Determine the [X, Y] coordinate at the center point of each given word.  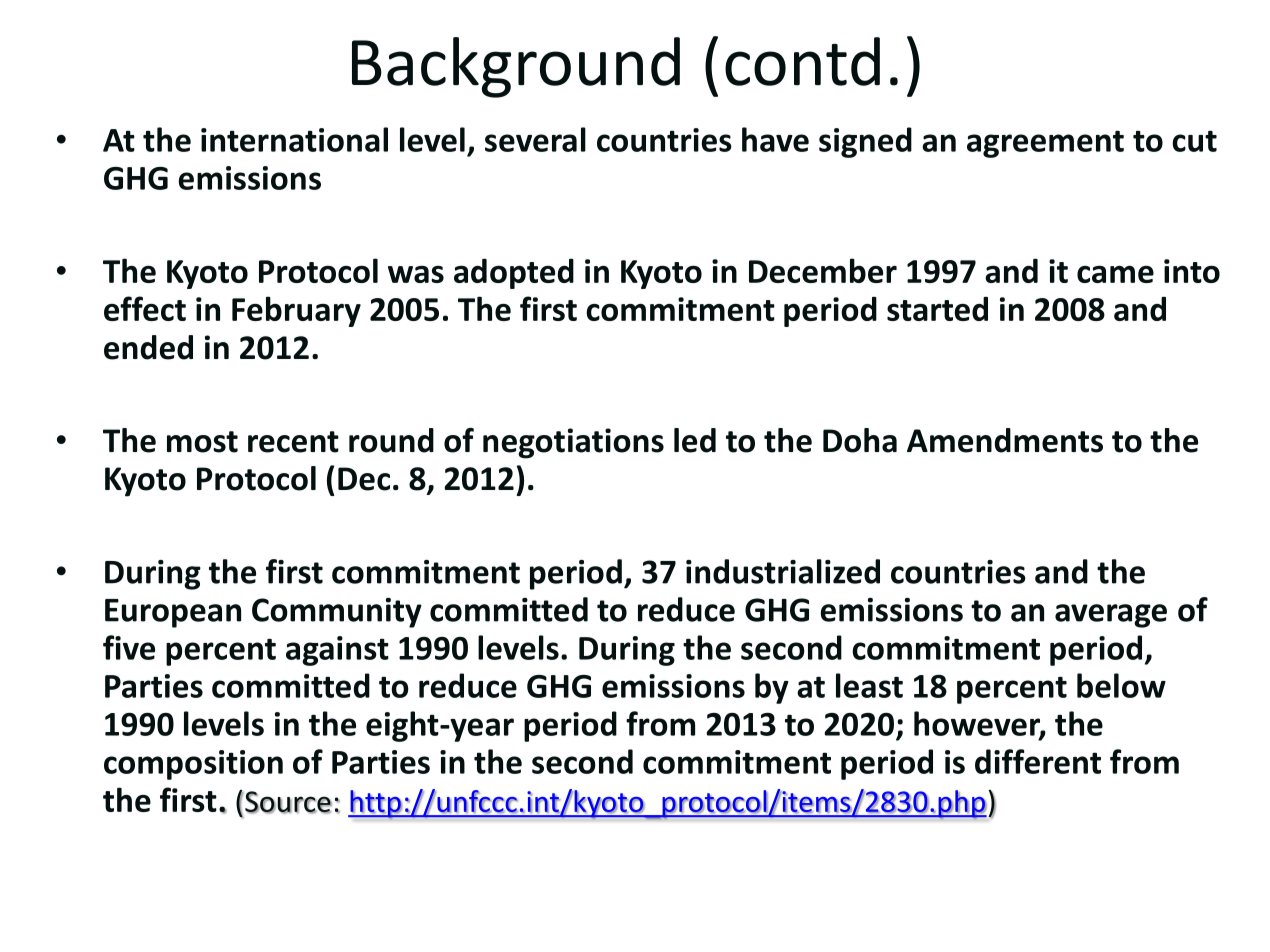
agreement [1045, 144]
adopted [514, 273]
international [294, 139]
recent [293, 442]
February [296, 311]
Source [287, 802]
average [1111, 616]
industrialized [783, 571]
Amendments [1005, 440]
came [1115, 274]
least [869, 685]
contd [802, 61]
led [695, 440]
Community [337, 613]
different [1038, 761]
